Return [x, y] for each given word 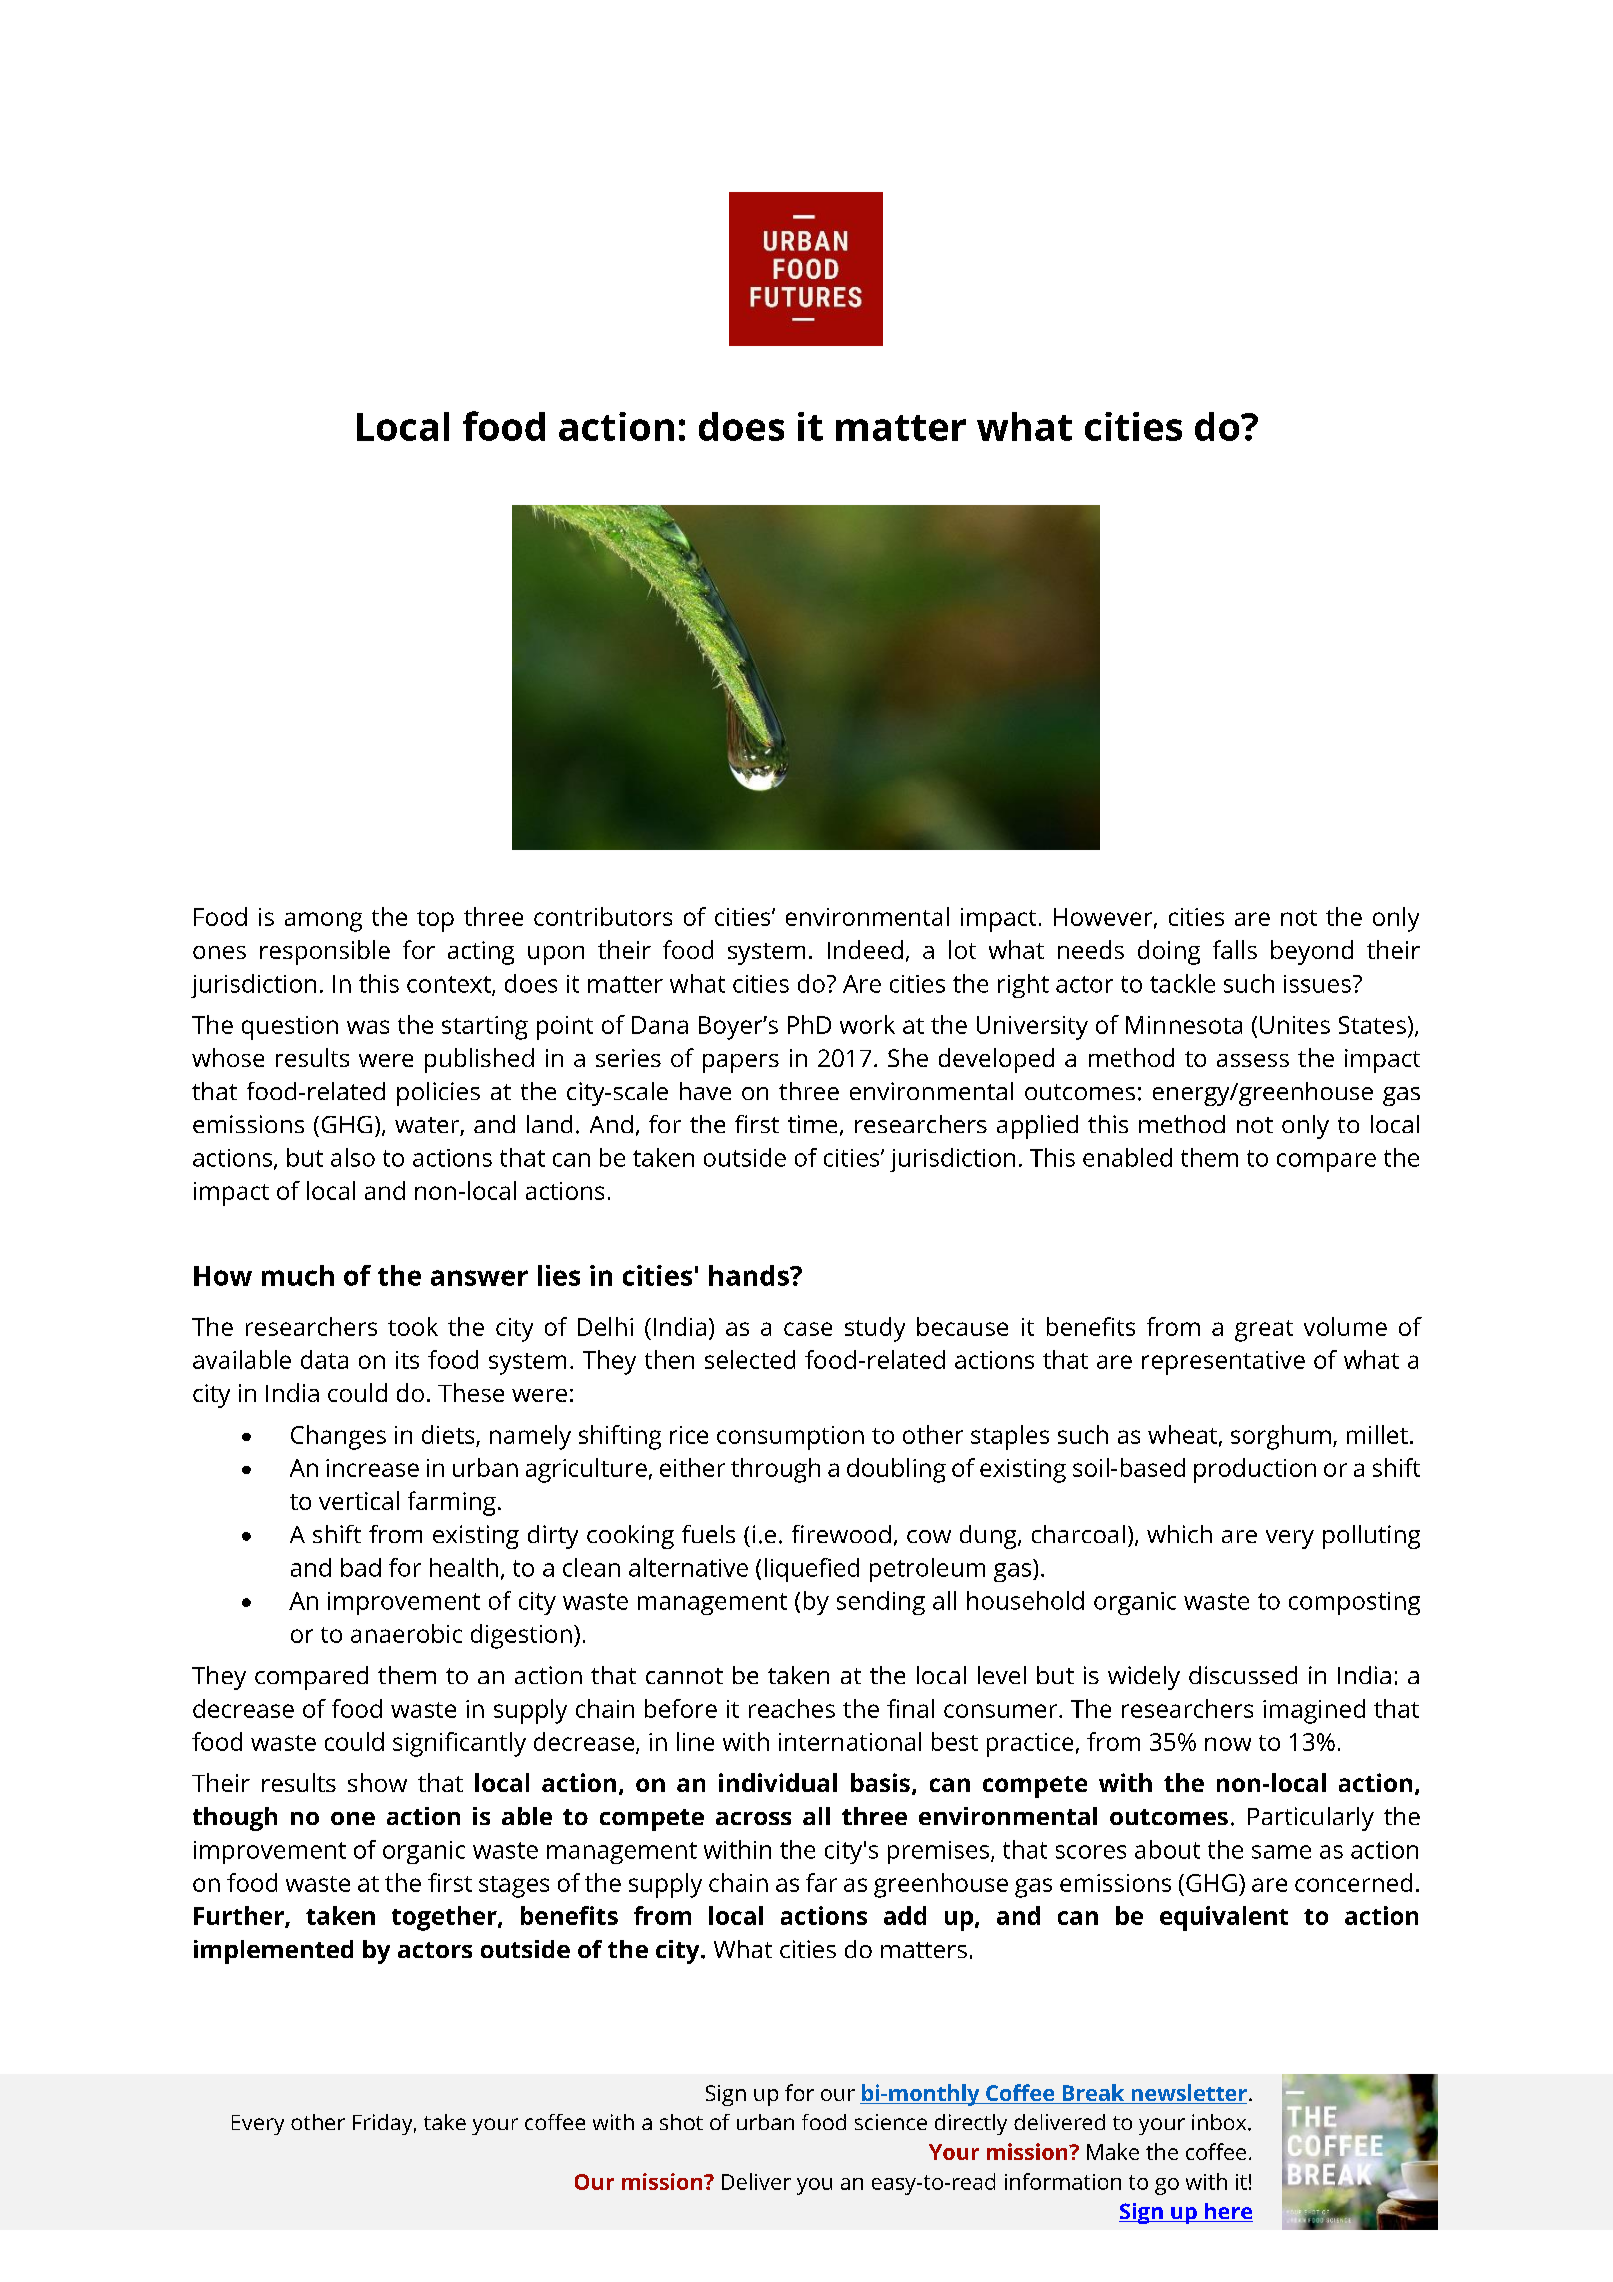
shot [681, 2122]
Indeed [865, 949]
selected [750, 1359]
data [324, 1359]
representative [1223, 1363]
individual [778, 1782]
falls [1235, 949]
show [377, 1782]
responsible [325, 952]
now [1228, 1744]
